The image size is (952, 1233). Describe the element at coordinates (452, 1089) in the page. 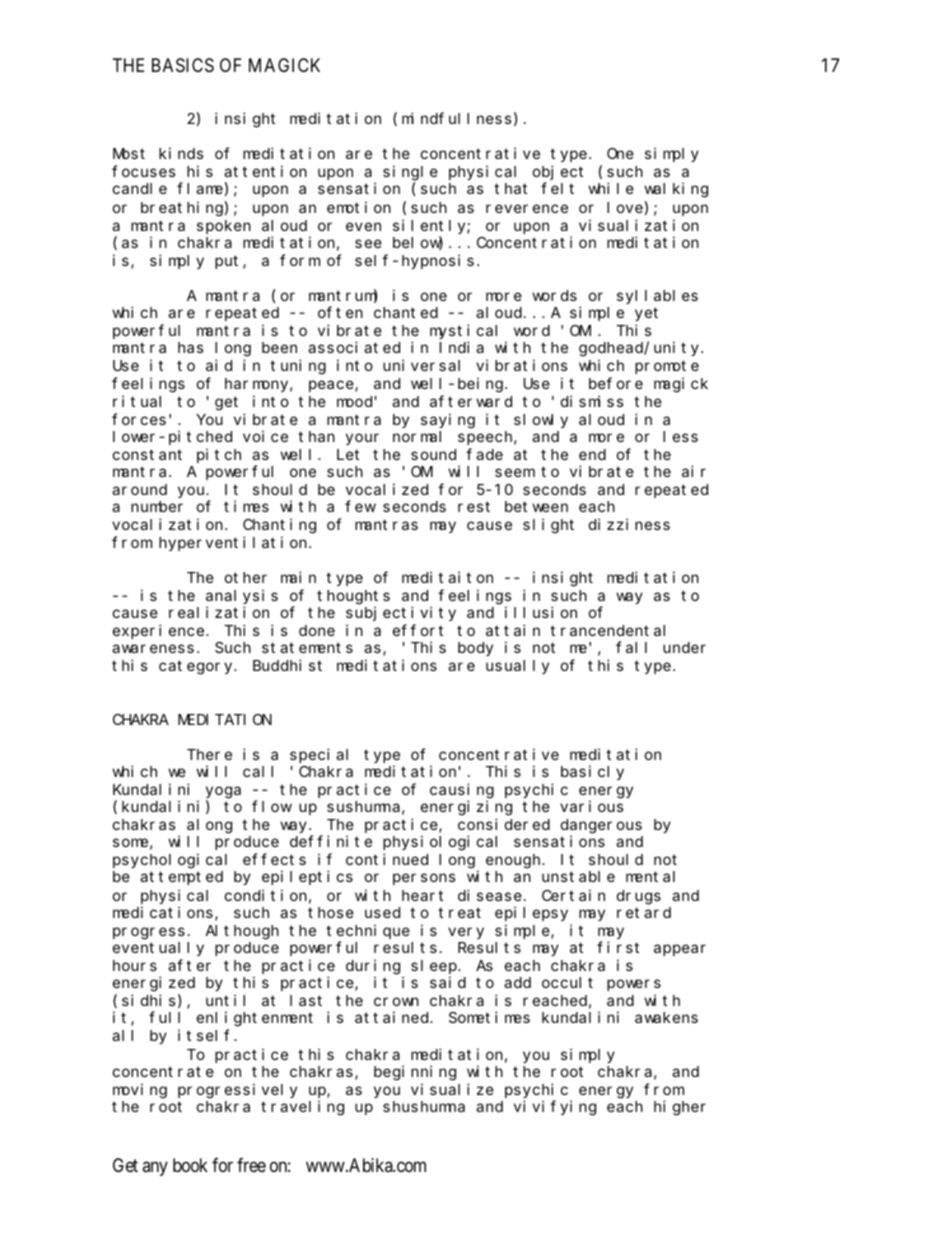

I see `visualize` at that location.
